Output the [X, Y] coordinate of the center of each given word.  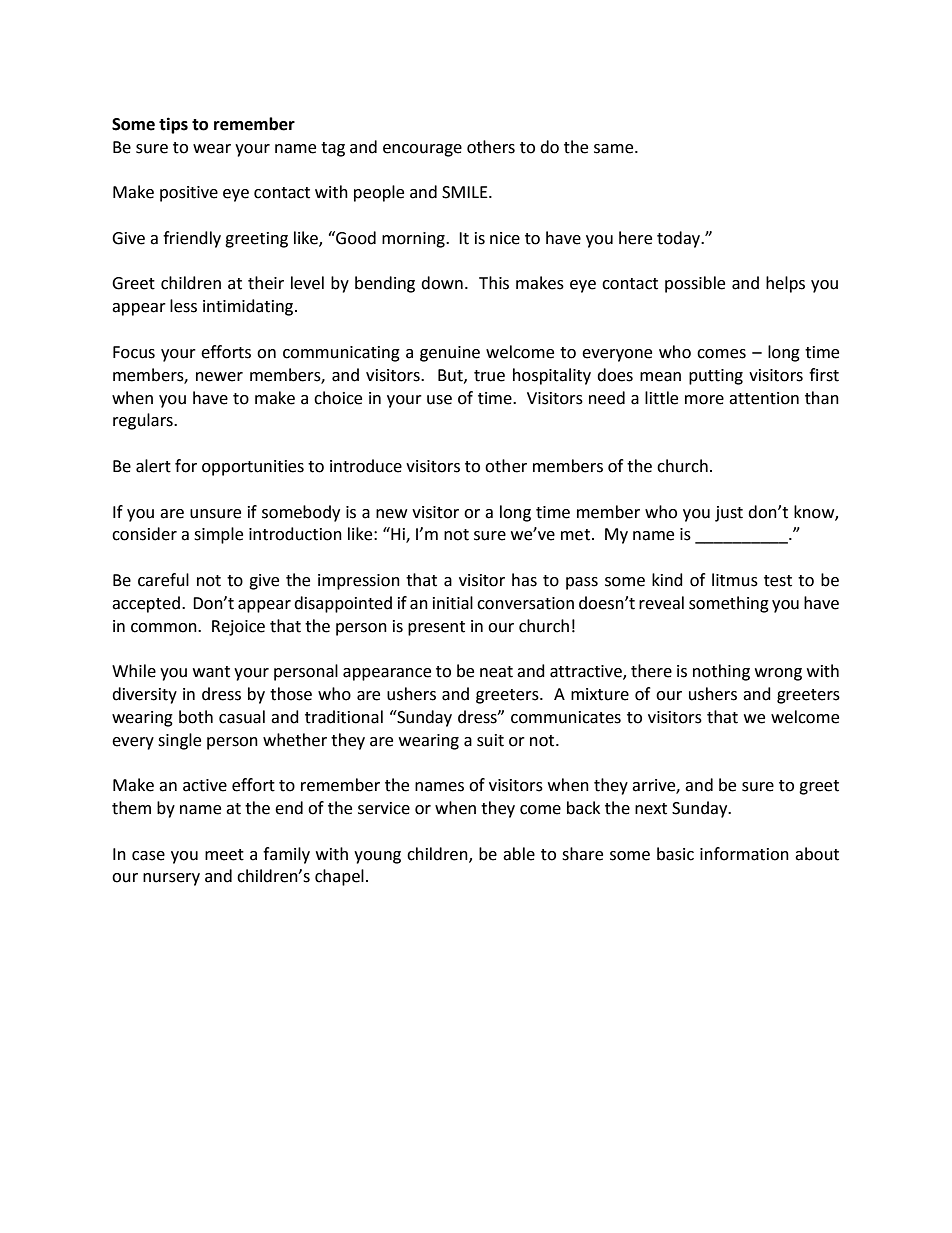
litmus [735, 580]
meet [224, 855]
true [489, 376]
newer [219, 377]
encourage [422, 150]
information [744, 854]
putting [716, 377]
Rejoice [238, 628]
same [615, 149]
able [519, 854]
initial [453, 603]
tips [173, 125]
